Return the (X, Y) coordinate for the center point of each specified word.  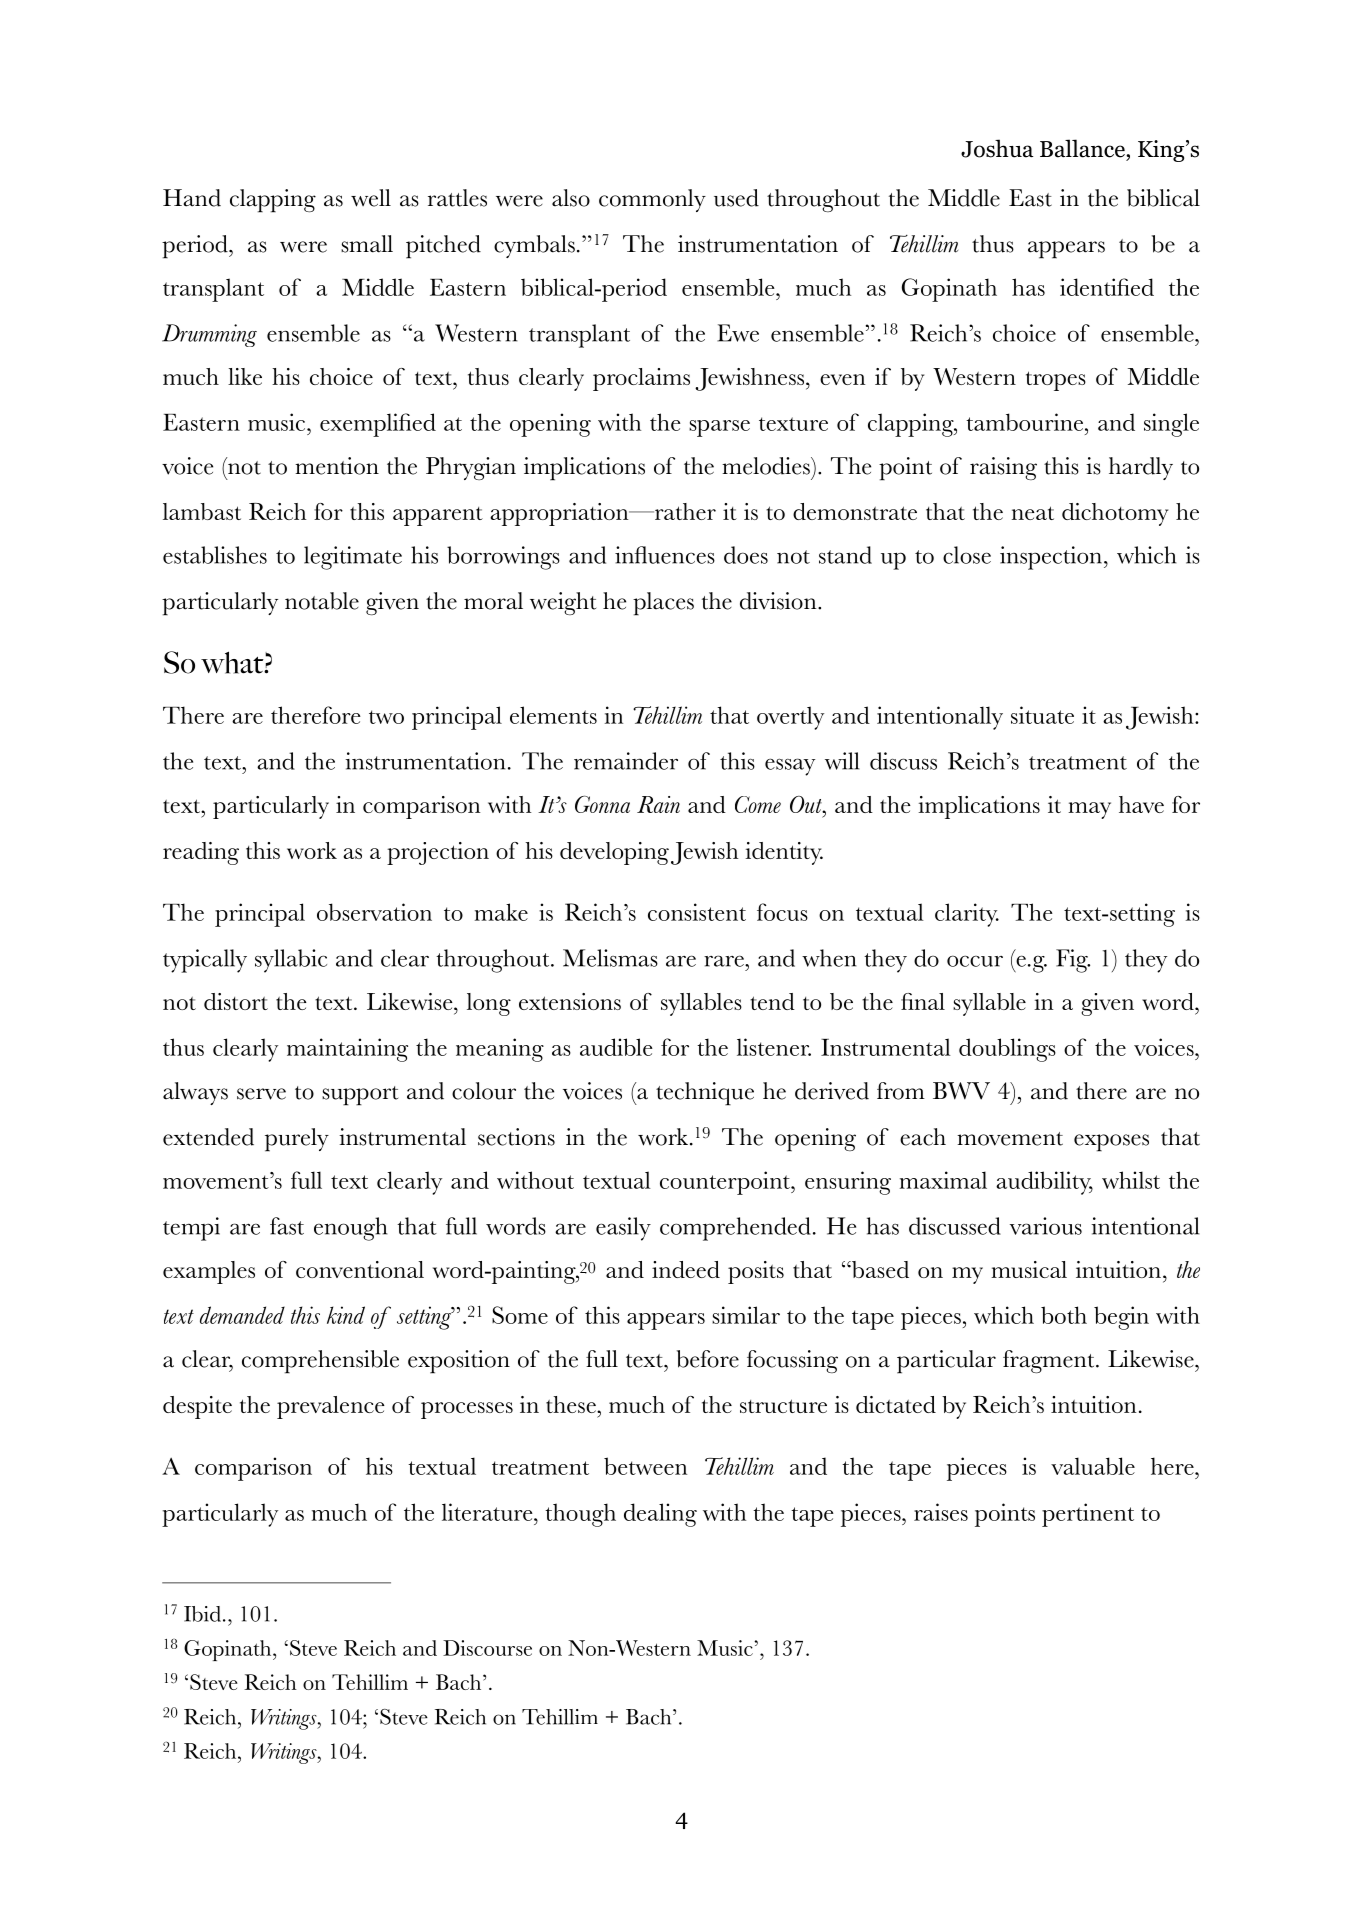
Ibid (202, 1614)
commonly (652, 200)
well (371, 198)
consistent (697, 912)
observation (374, 912)
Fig (1073, 961)
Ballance (1083, 148)
